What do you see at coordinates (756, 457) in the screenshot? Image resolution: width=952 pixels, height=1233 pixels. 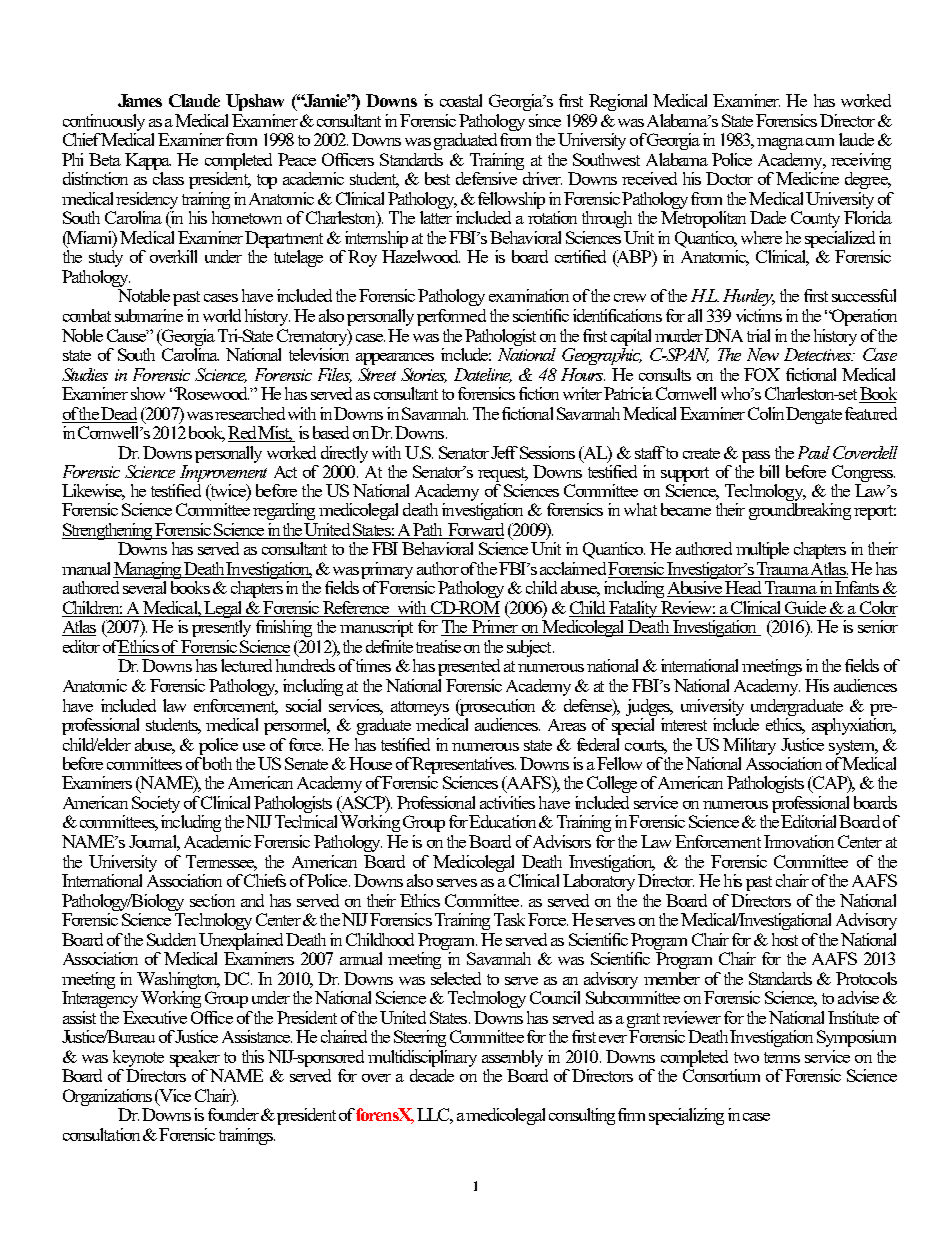 I see `pass` at bounding box center [756, 457].
